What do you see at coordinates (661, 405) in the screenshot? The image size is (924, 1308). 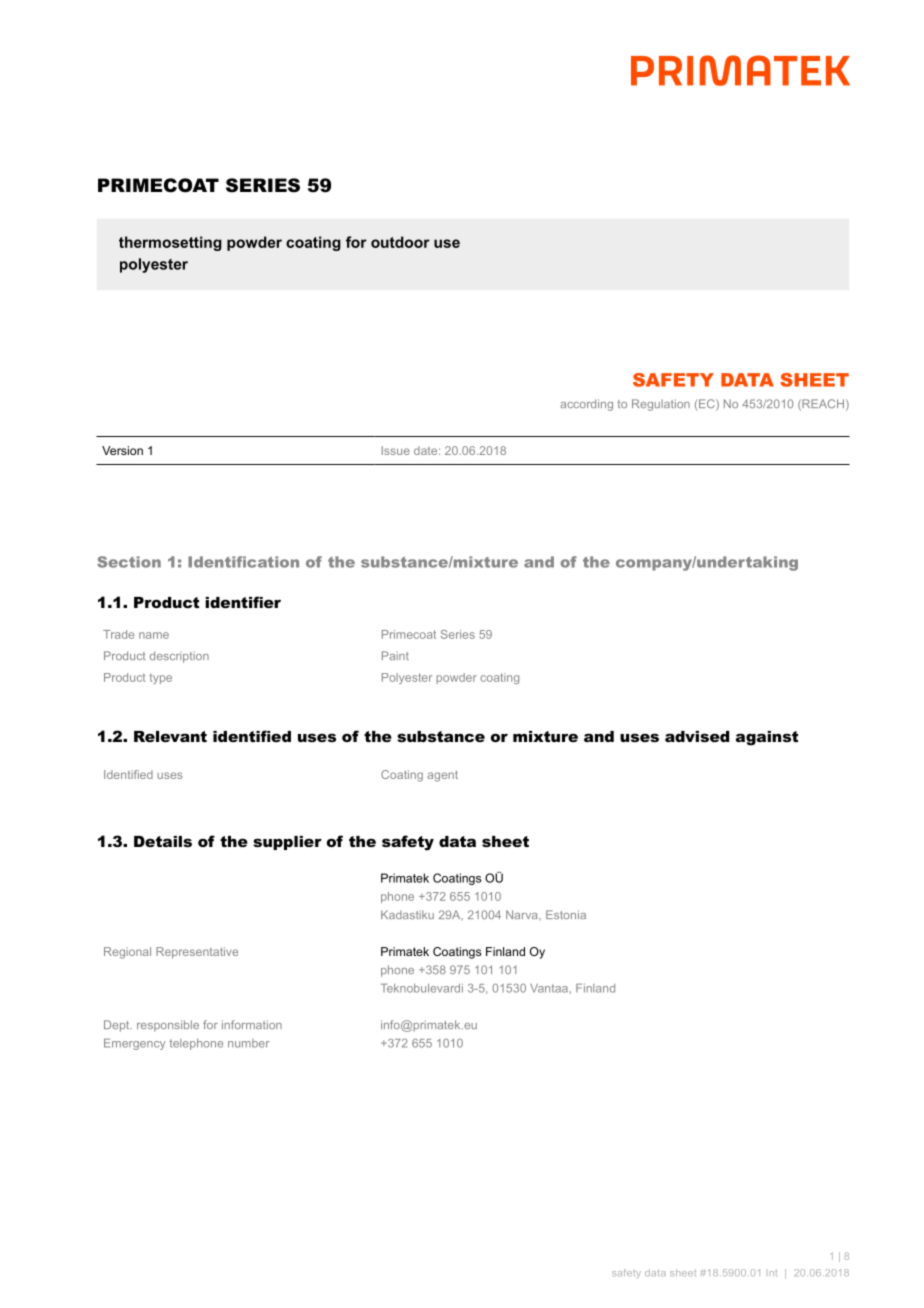 I see `Regulation` at bounding box center [661, 405].
